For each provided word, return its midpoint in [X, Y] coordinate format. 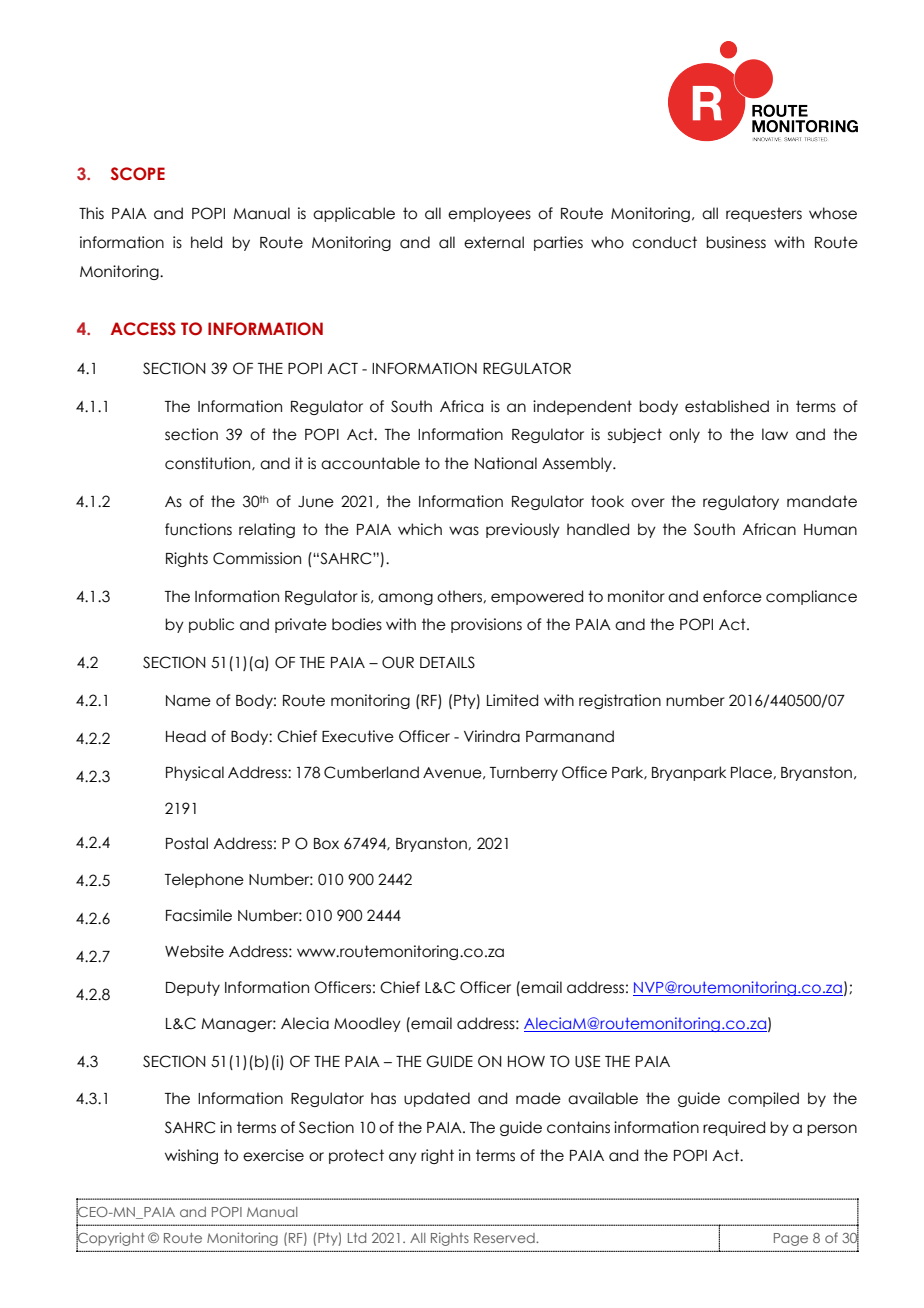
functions [198, 529]
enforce [732, 596]
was [464, 531]
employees [489, 214]
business [736, 242]
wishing [191, 1156]
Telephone [204, 880]
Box [326, 844]
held [206, 242]
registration [620, 701]
